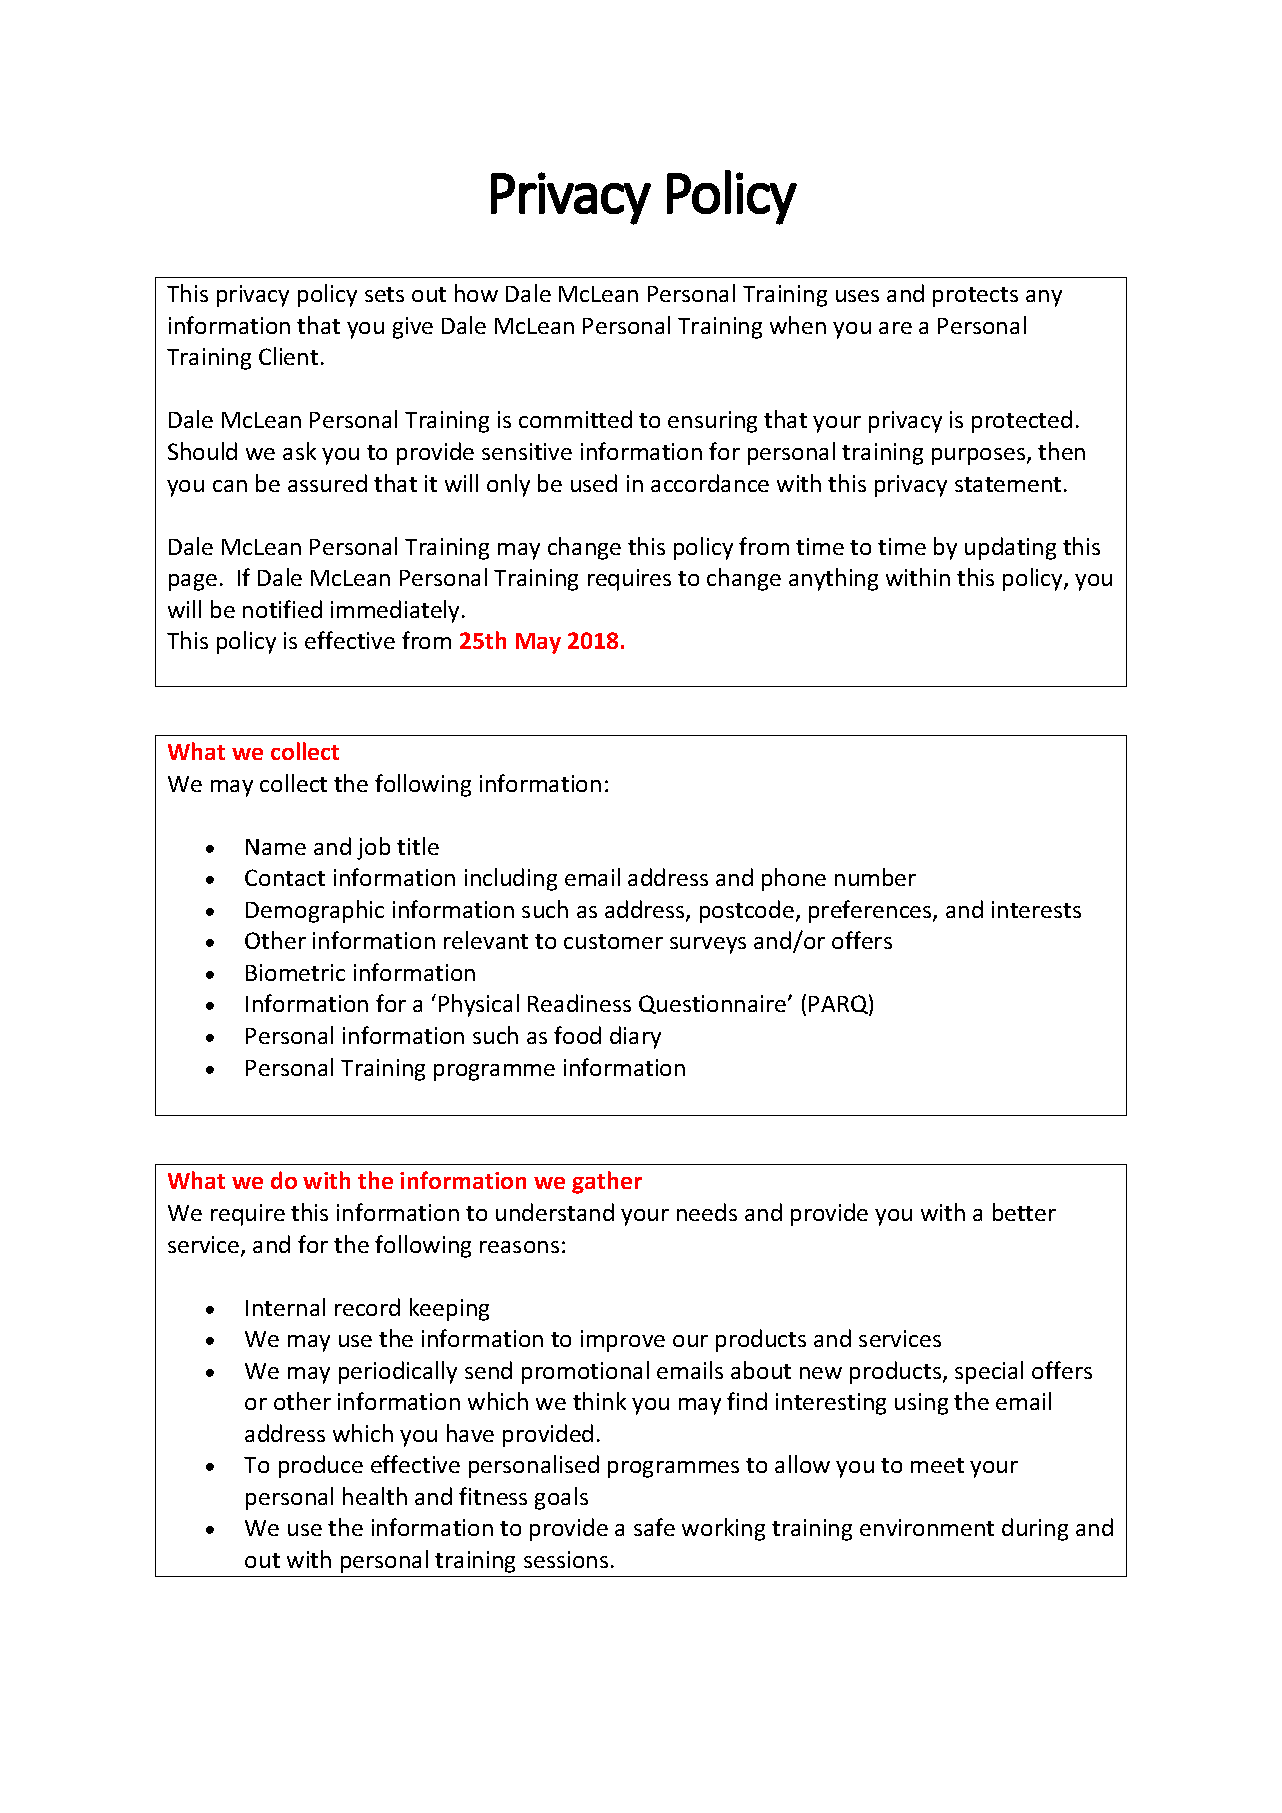 The image size is (1282, 1813). I want to click on committed, so click(575, 419).
